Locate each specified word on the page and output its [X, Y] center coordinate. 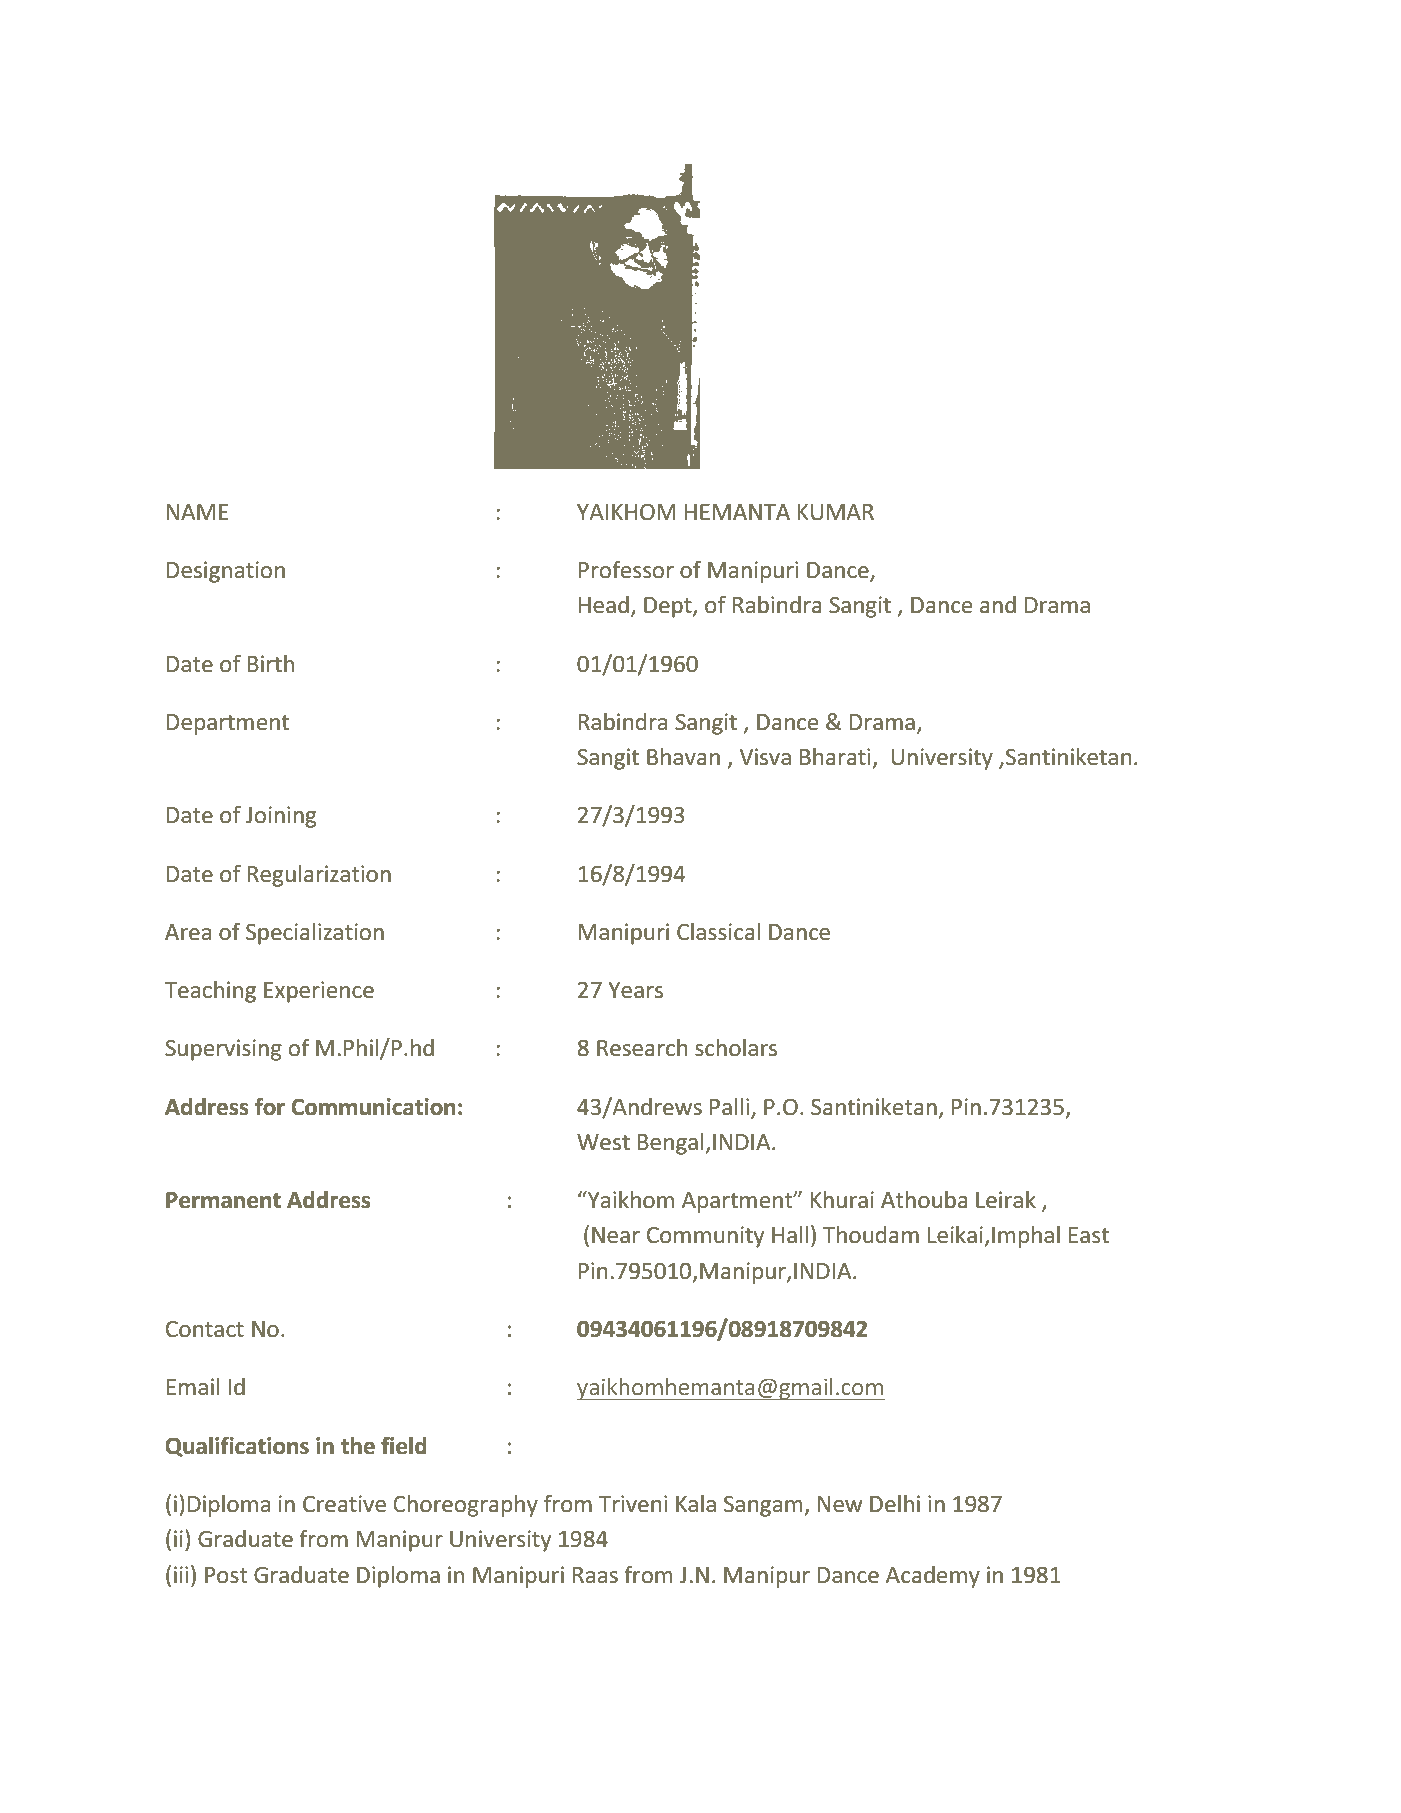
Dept [669, 607]
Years [635, 990]
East [1089, 1235]
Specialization [315, 934]
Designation [226, 572]
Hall [790, 1235]
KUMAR [836, 512]
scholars [736, 1048]
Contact [205, 1329]
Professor [626, 569]
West [603, 1142]
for [270, 1106]
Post [226, 1575]
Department [228, 724]
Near [616, 1235]
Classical [718, 932]
